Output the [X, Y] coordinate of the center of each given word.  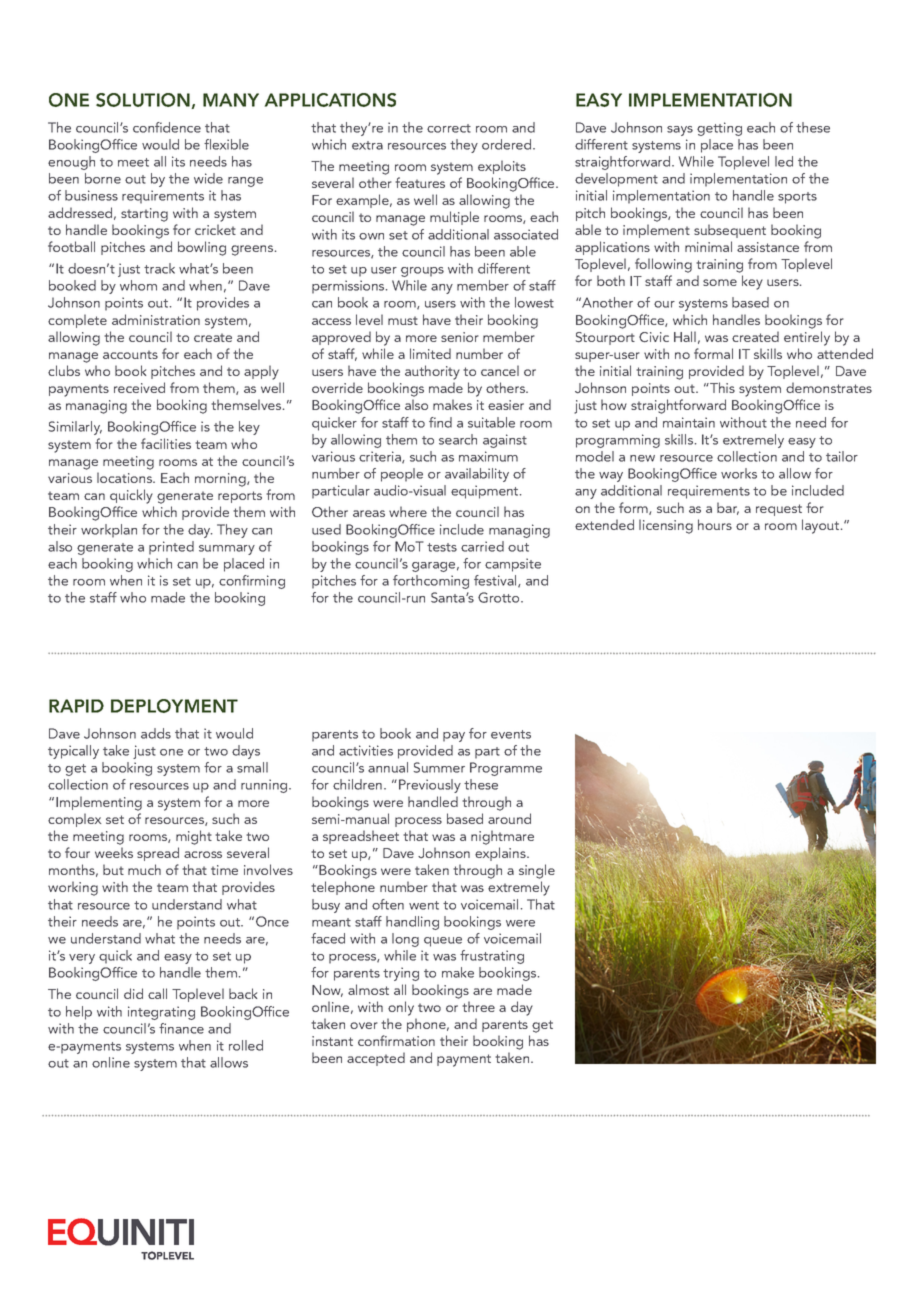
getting [719, 129]
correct [449, 128]
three [478, 1006]
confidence [167, 127]
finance [181, 1028]
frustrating [492, 957]
